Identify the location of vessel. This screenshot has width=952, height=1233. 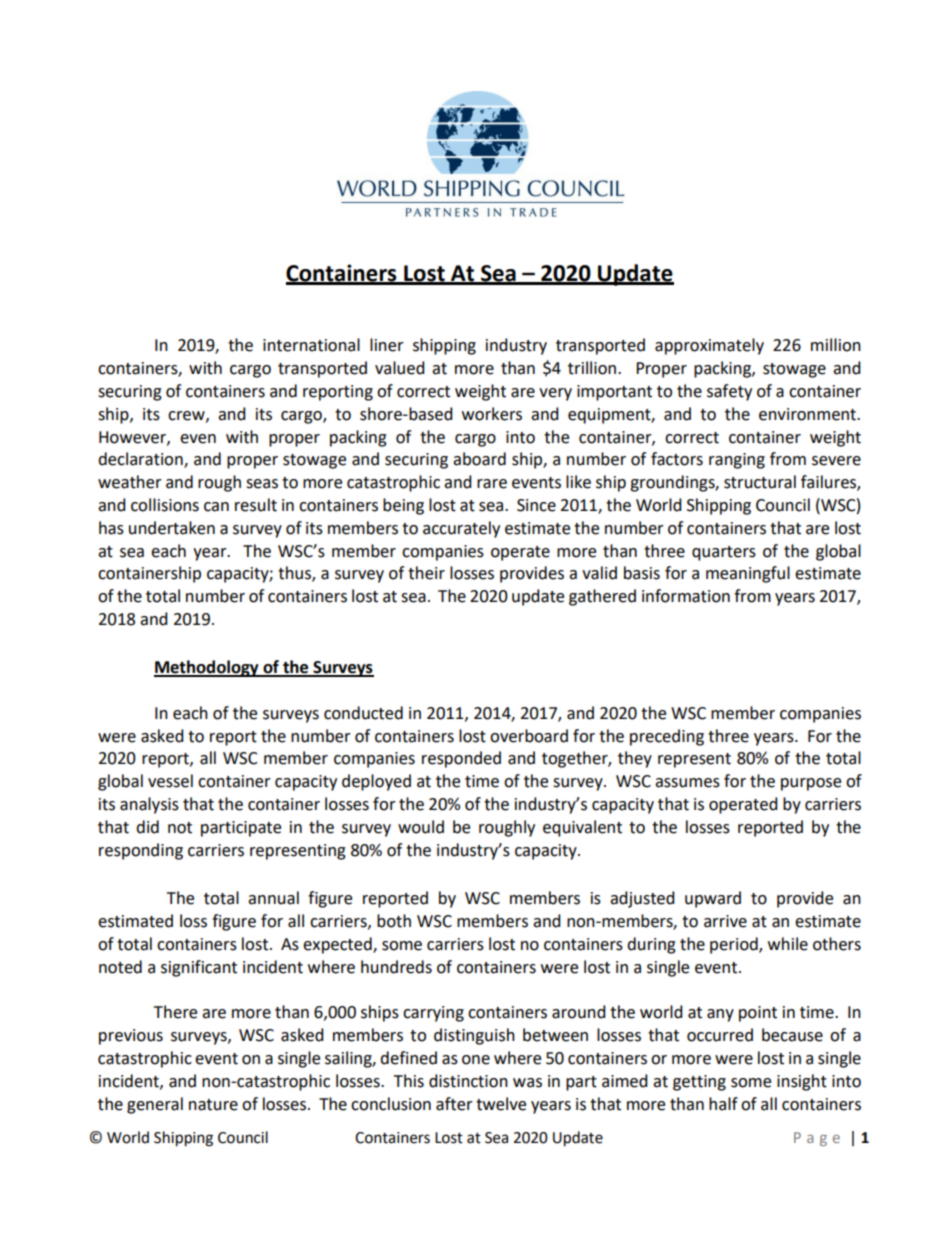
(170, 781).
